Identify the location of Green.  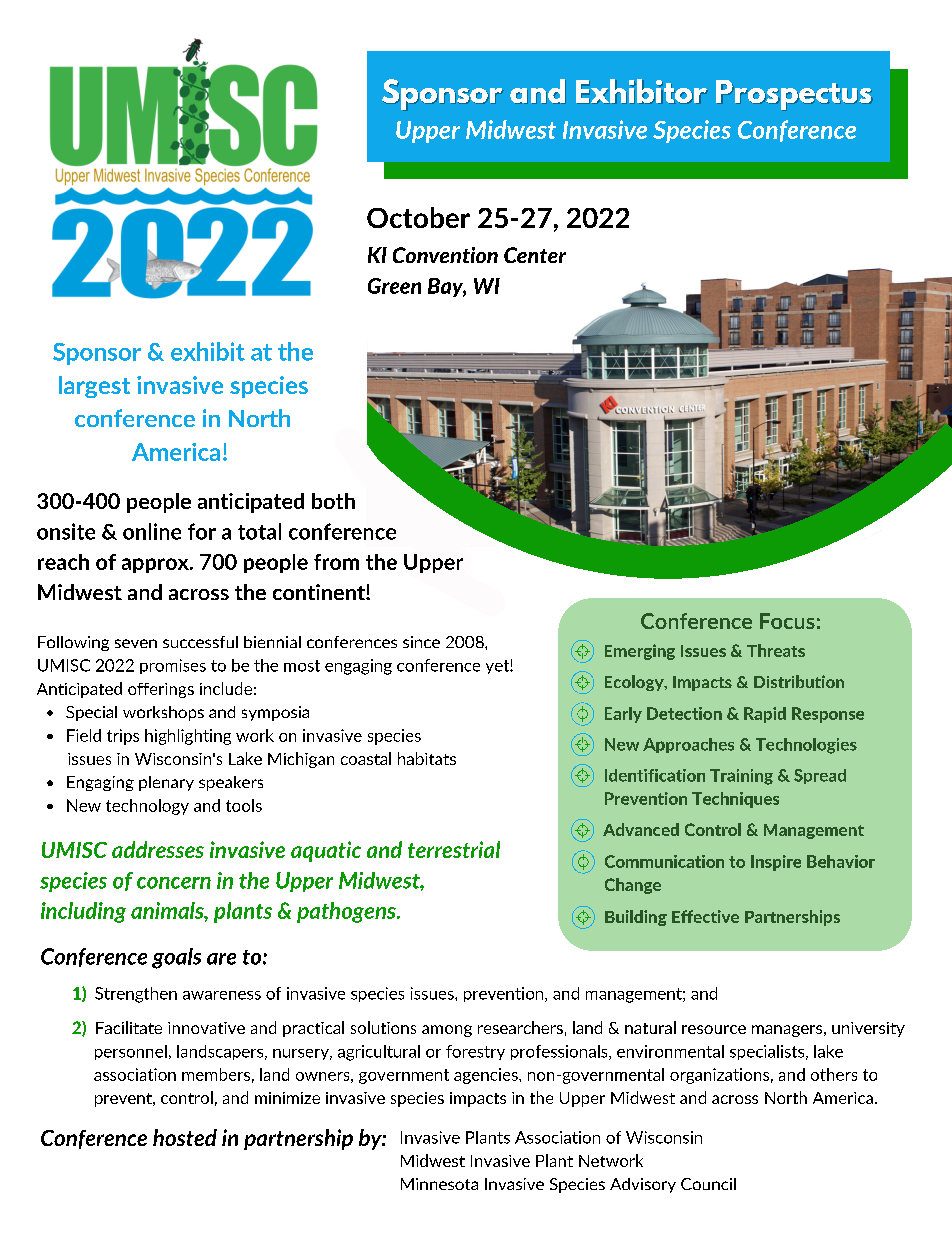
(394, 286).
